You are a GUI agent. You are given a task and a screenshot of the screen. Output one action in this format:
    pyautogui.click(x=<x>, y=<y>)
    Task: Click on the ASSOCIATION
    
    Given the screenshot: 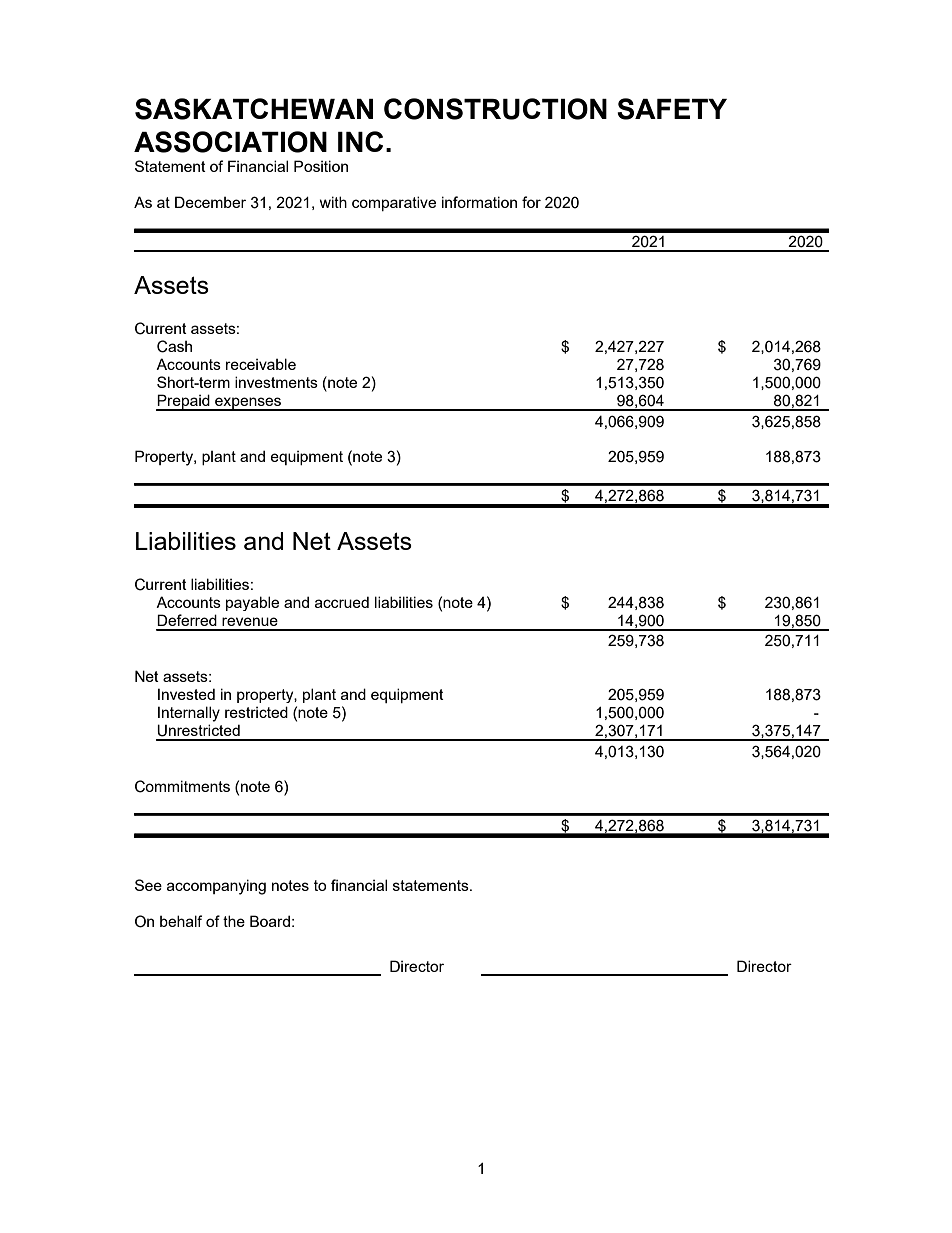 What is the action you would take?
    pyautogui.click(x=230, y=142)
